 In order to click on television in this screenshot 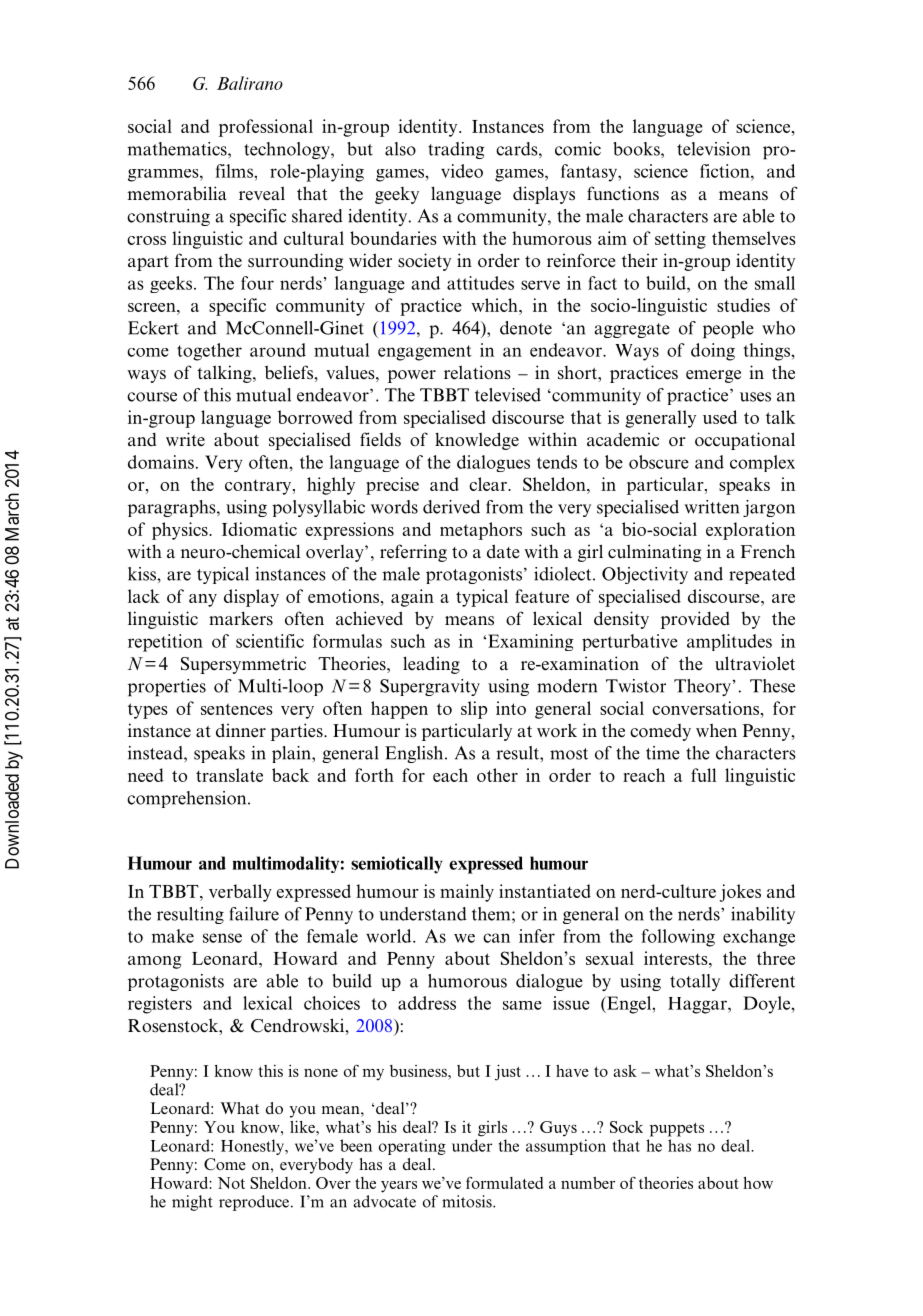, I will do `click(713, 149)`.
